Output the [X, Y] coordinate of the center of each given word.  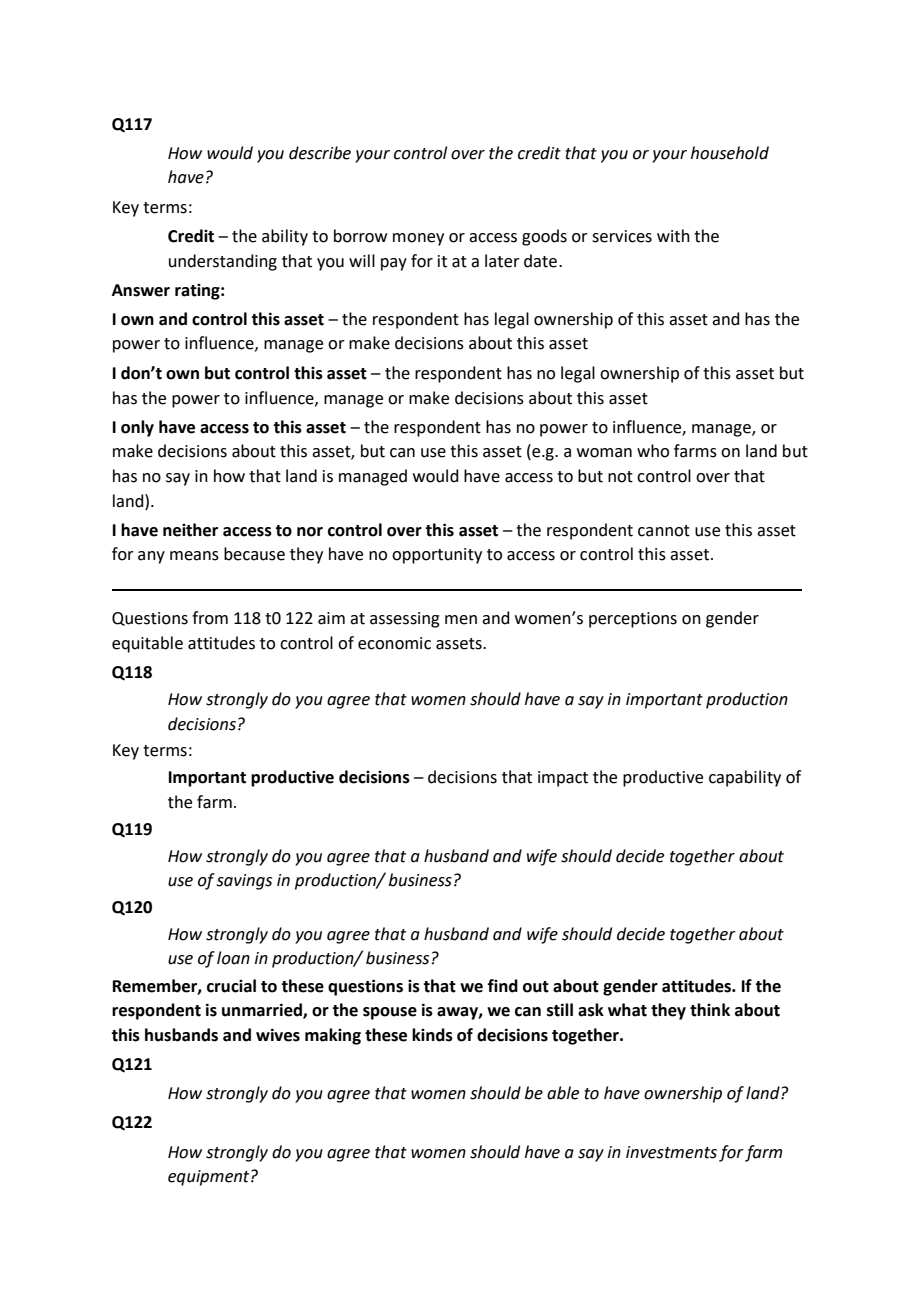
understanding [223, 262]
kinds [432, 1035]
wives [278, 1035]
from [210, 618]
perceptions [633, 620]
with [673, 236]
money [418, 239]
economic [394, 643]
